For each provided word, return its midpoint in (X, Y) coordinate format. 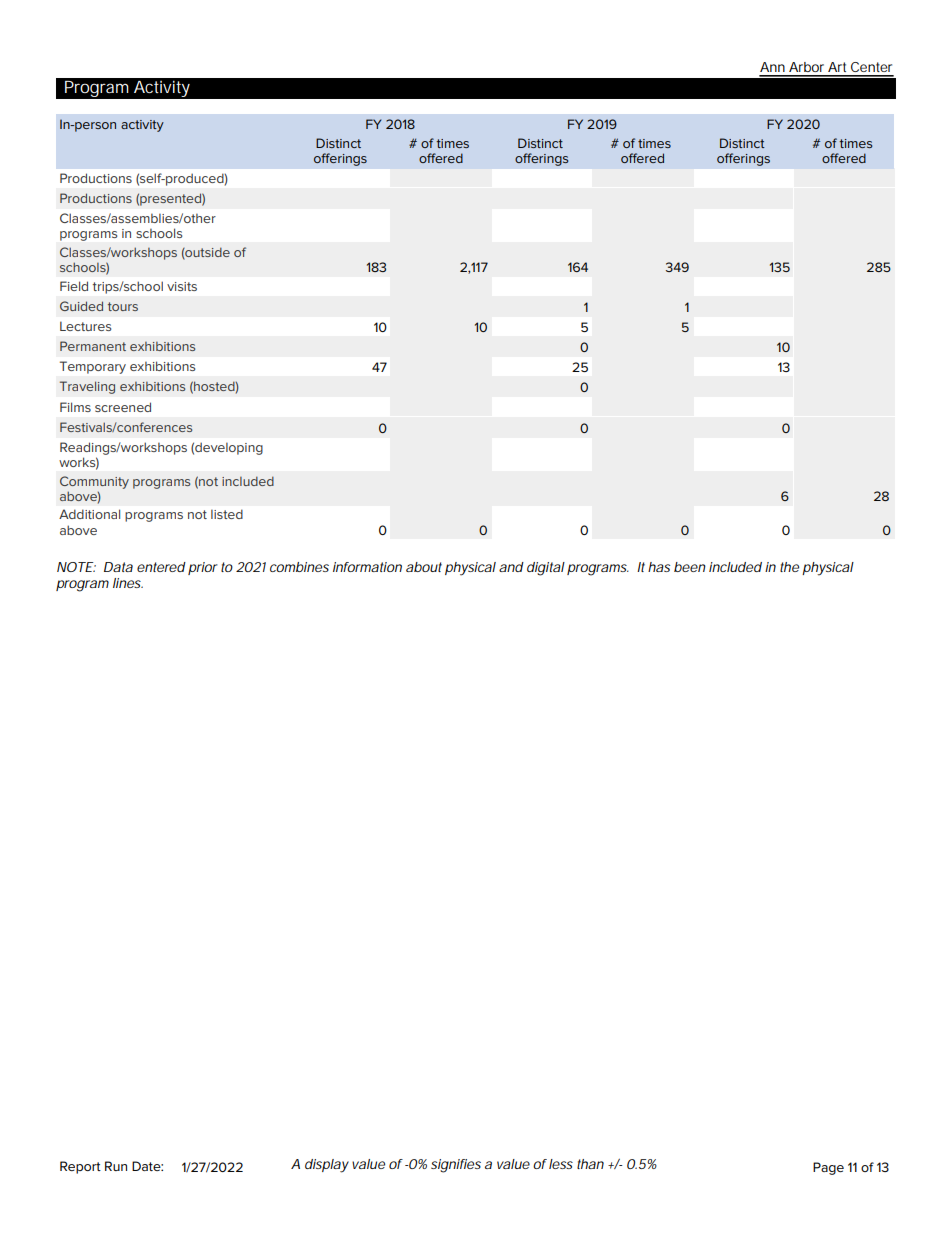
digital (546, 569)
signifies (456, 1166)
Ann (772, 67)
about (424, 567)
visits (182, 286)
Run (116, 1166)
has (659, 567)
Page (828, 1168)
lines (127, 583)
